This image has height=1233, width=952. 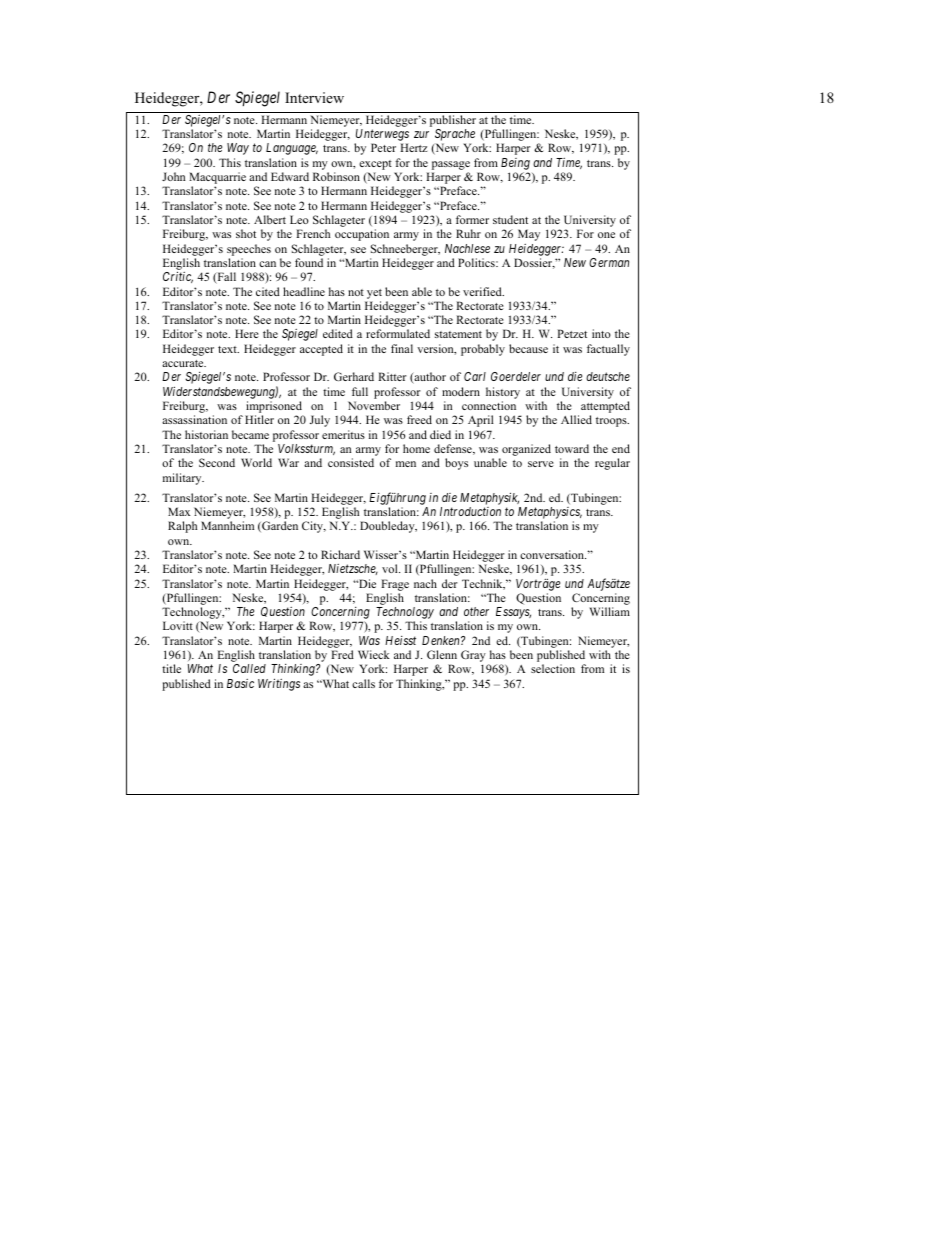 What do you see at coordinates (553, 554) in the image?
I see `conversation` at bounding box center [553, 554].
